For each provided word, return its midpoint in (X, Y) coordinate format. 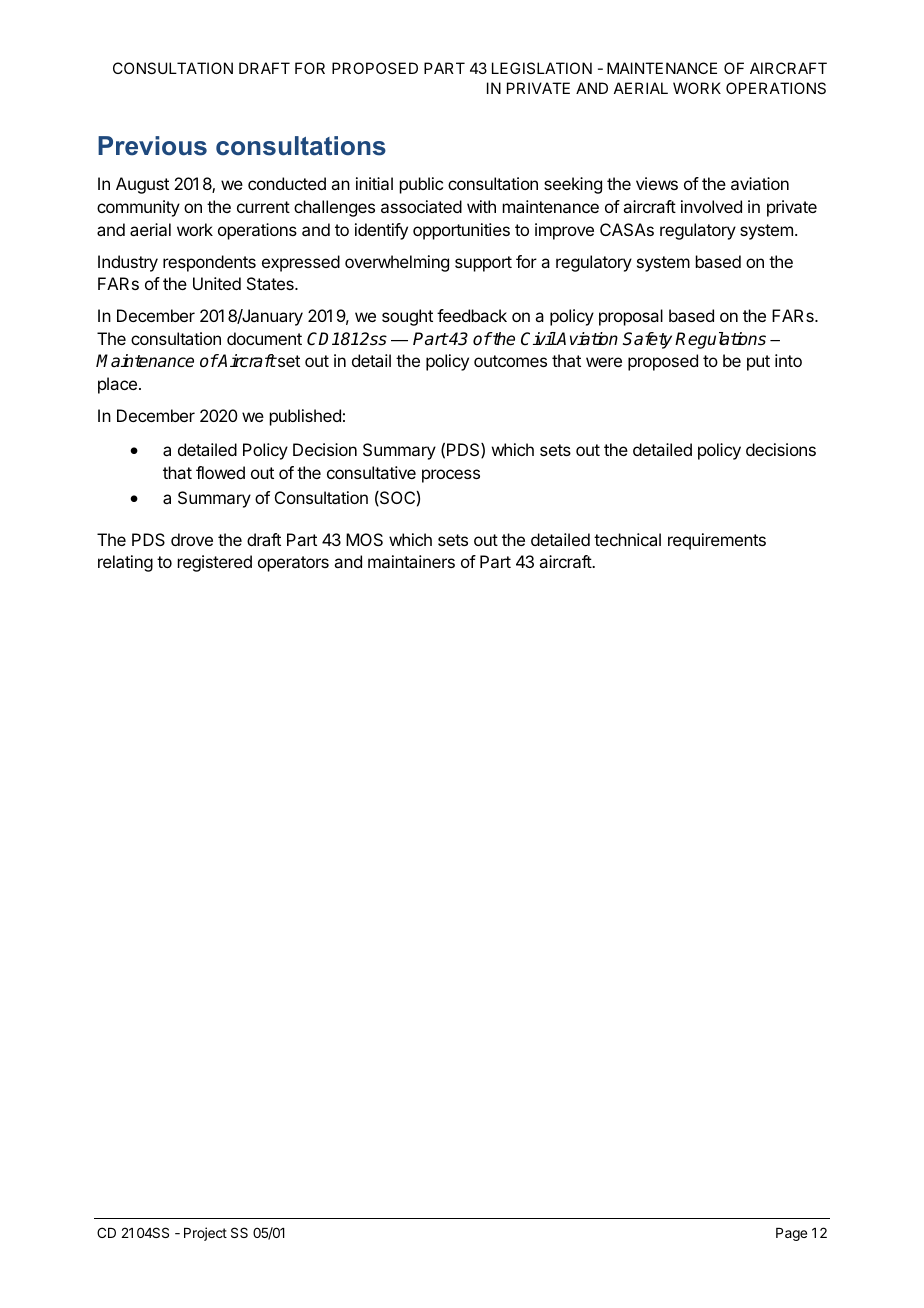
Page (791, 1234)
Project (205, 1234)
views (657, 183)
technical (627, 539)
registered (215, 563)
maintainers (411, 561)
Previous (152, 146)
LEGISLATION (542, 68)
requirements (717, 541)
